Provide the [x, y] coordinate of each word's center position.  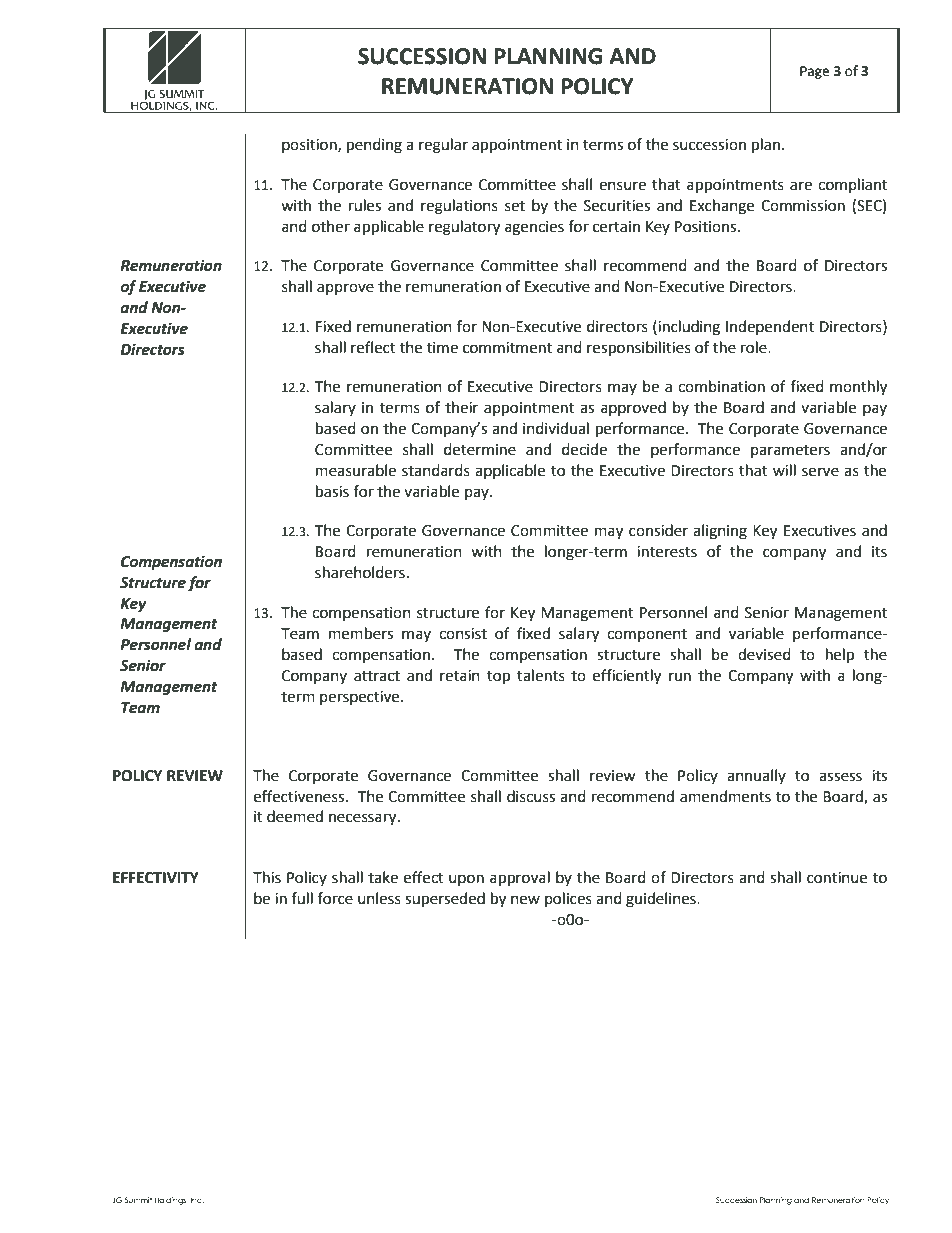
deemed [295, 816]
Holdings [171, 1201]
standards [436, 470]
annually [756, 776]
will [784, 470]
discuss [531, 796]
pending [374, 146]
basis [332, 491]
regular [443, 146]
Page [814, 72]
